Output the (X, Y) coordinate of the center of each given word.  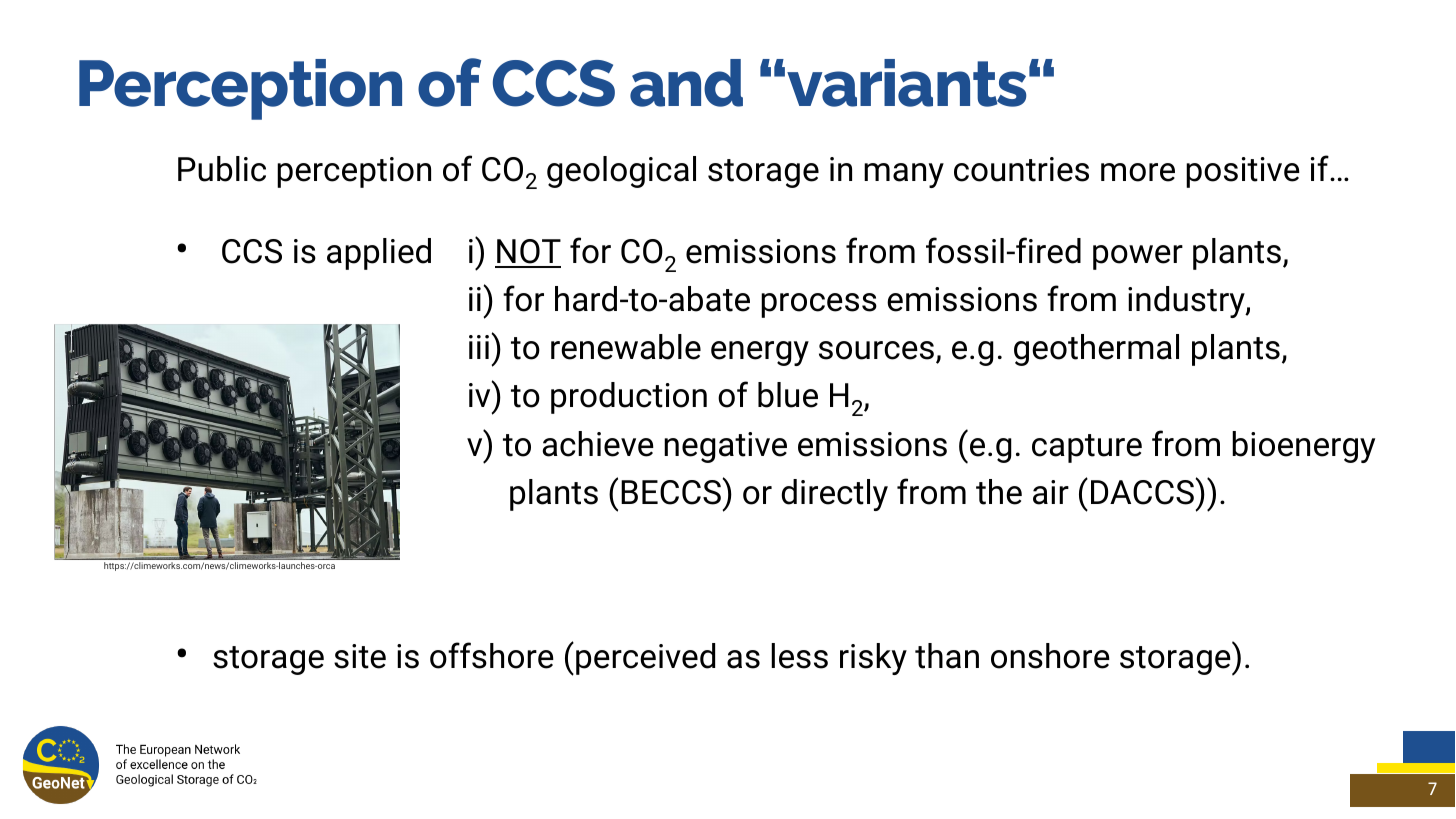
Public (222, 169)
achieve (598, 444)
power (1138, 257)
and (686, 83)
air (1051, 492)
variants (907, 83)
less (799, 656)
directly (835, 495)
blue (788, 395)
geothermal (1096, 350)
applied (379, 254)
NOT (528, 253)
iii (479, 347)
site (360, 656)
